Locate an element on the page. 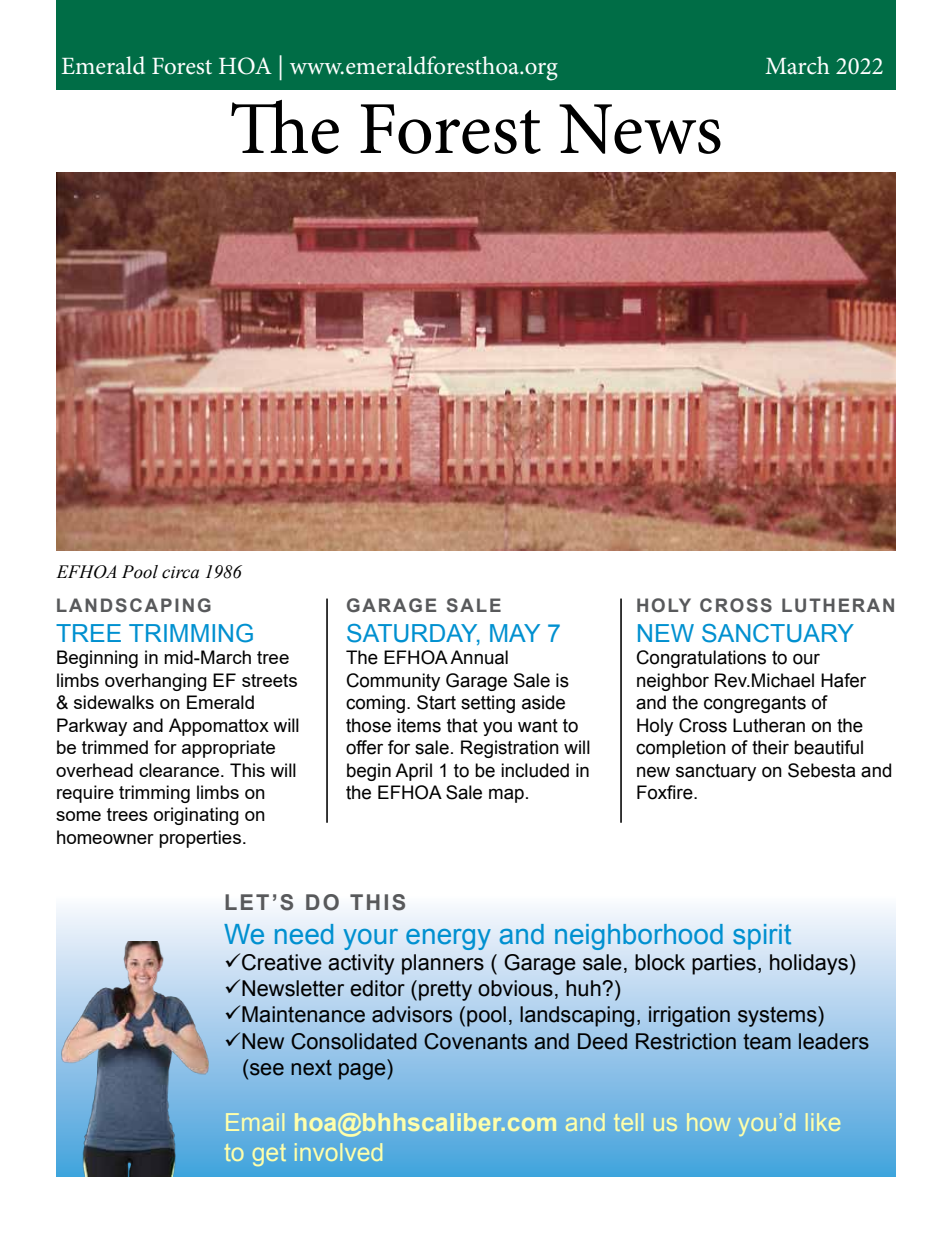 The height and width of the page is (1233, 952). SATURDAY is located at coordinates (413, 634).
